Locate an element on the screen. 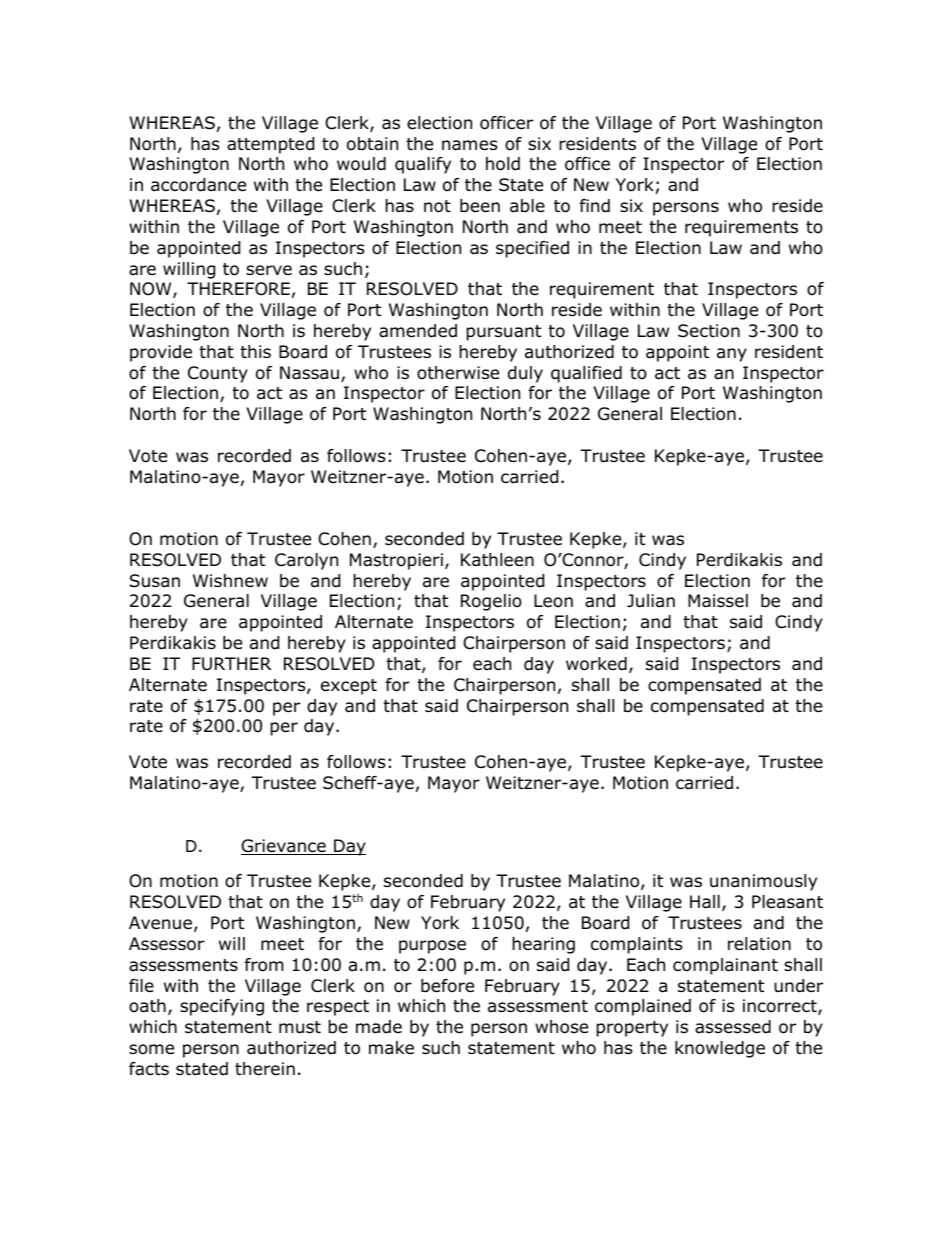 This screenshot has height=1233, width=952. Susan is located at coordinates (155, 581).
